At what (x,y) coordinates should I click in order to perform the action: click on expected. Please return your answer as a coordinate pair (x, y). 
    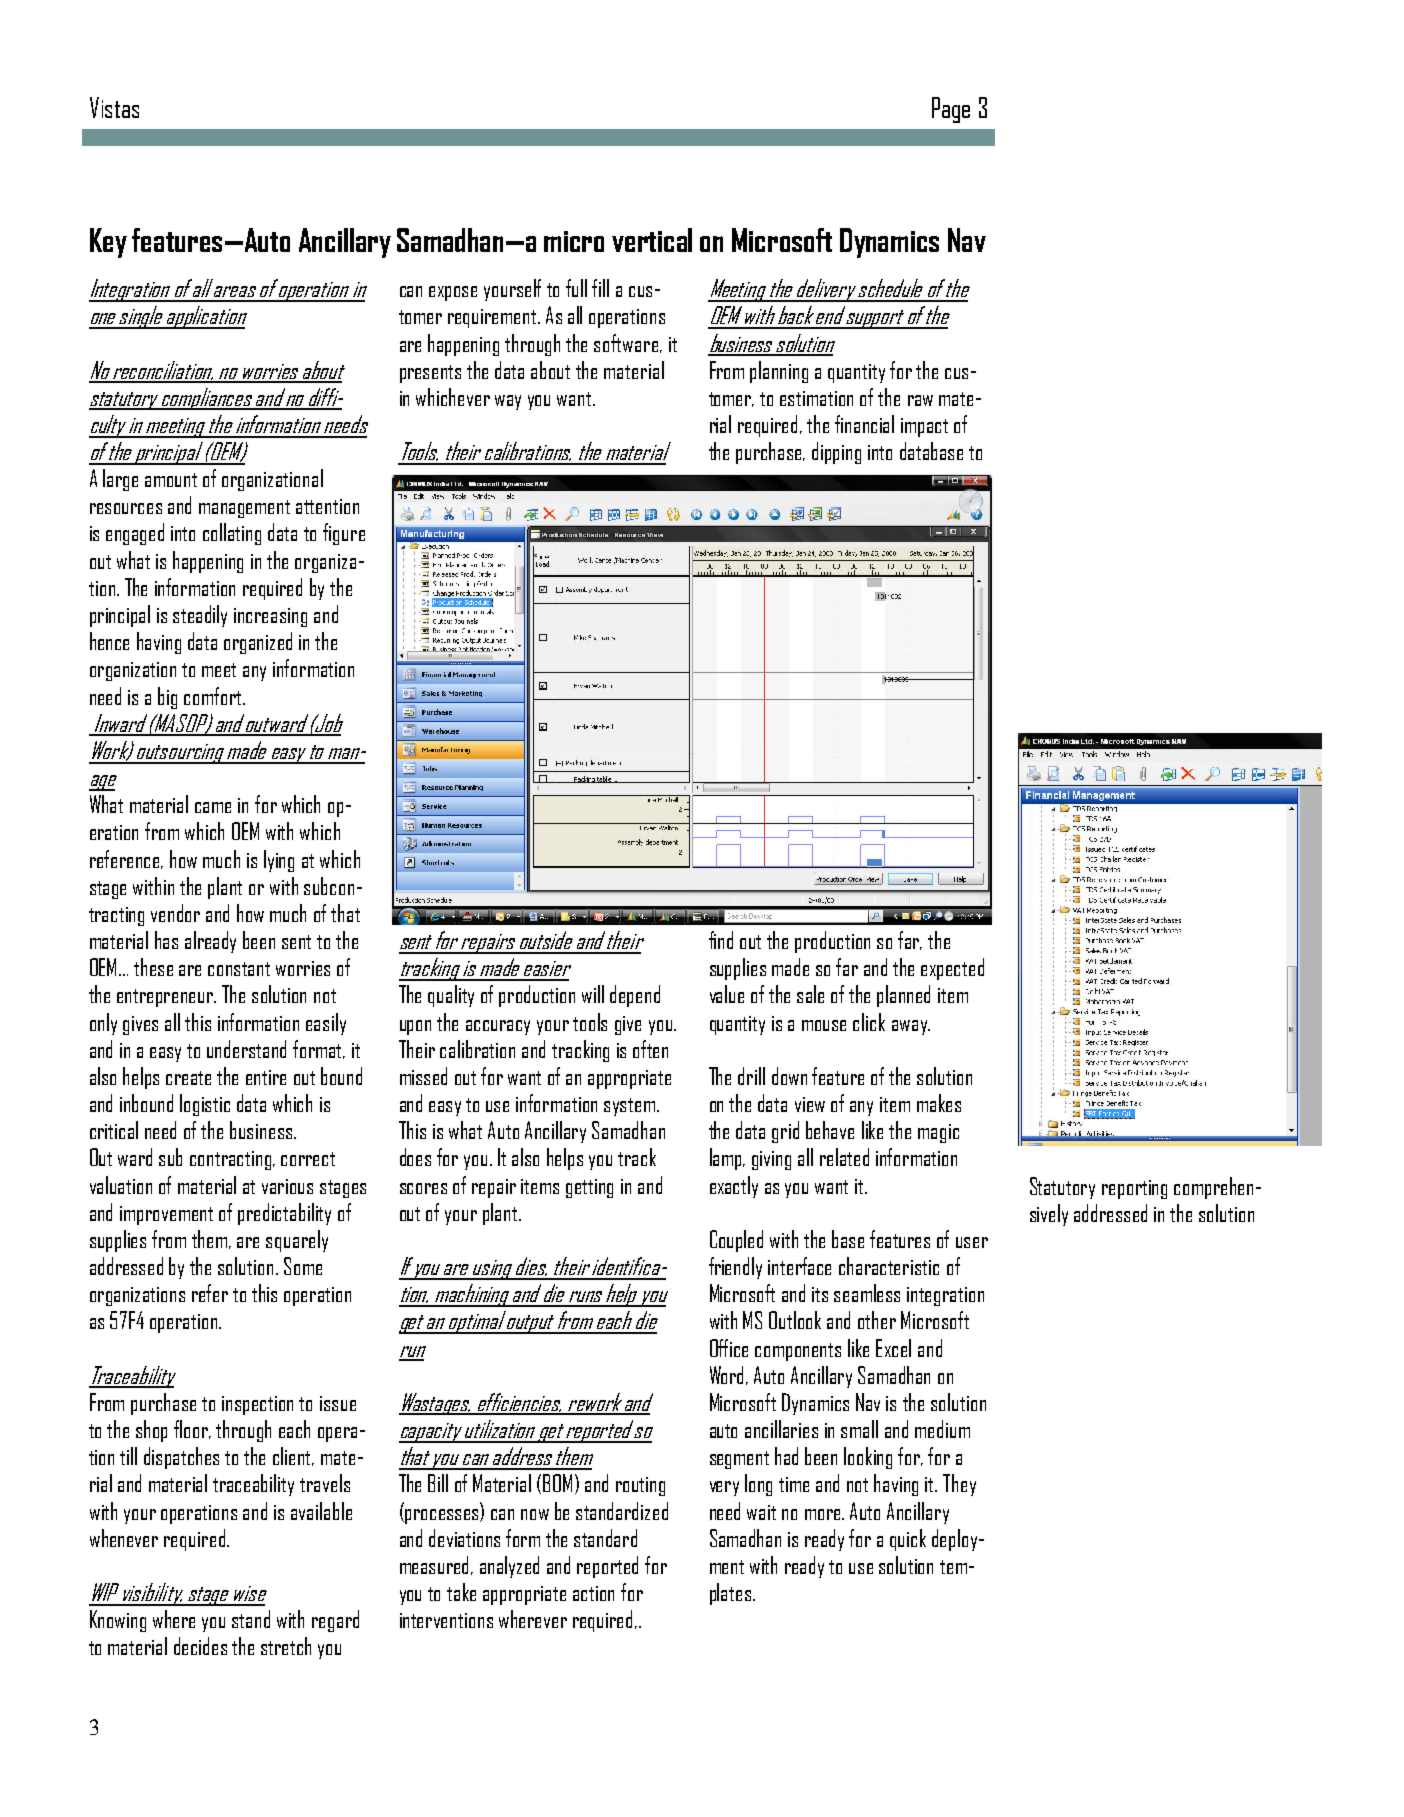
    Looking at the image, I should click on (952, 969).
